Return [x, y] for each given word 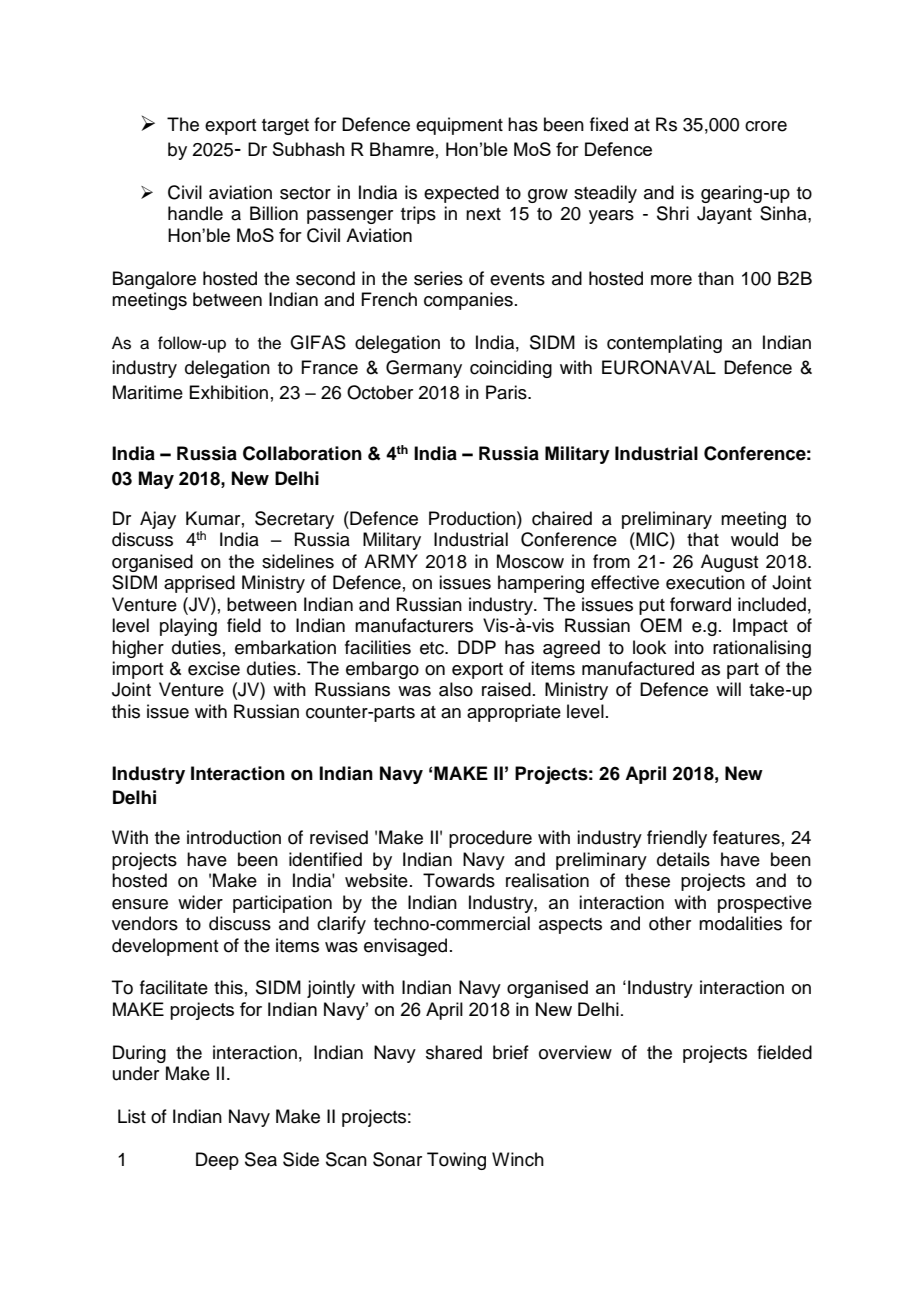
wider [200, 902]
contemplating [664, 344]
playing [188, 627]
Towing [456, 1161]
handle [195, 213]
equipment [459, 126]
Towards [459, 880]
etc [433, 648]
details [683, 859]
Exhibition [228, 392]
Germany [424, 369]
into [689, 647]
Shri [673, 213]
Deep [217, 1161]
